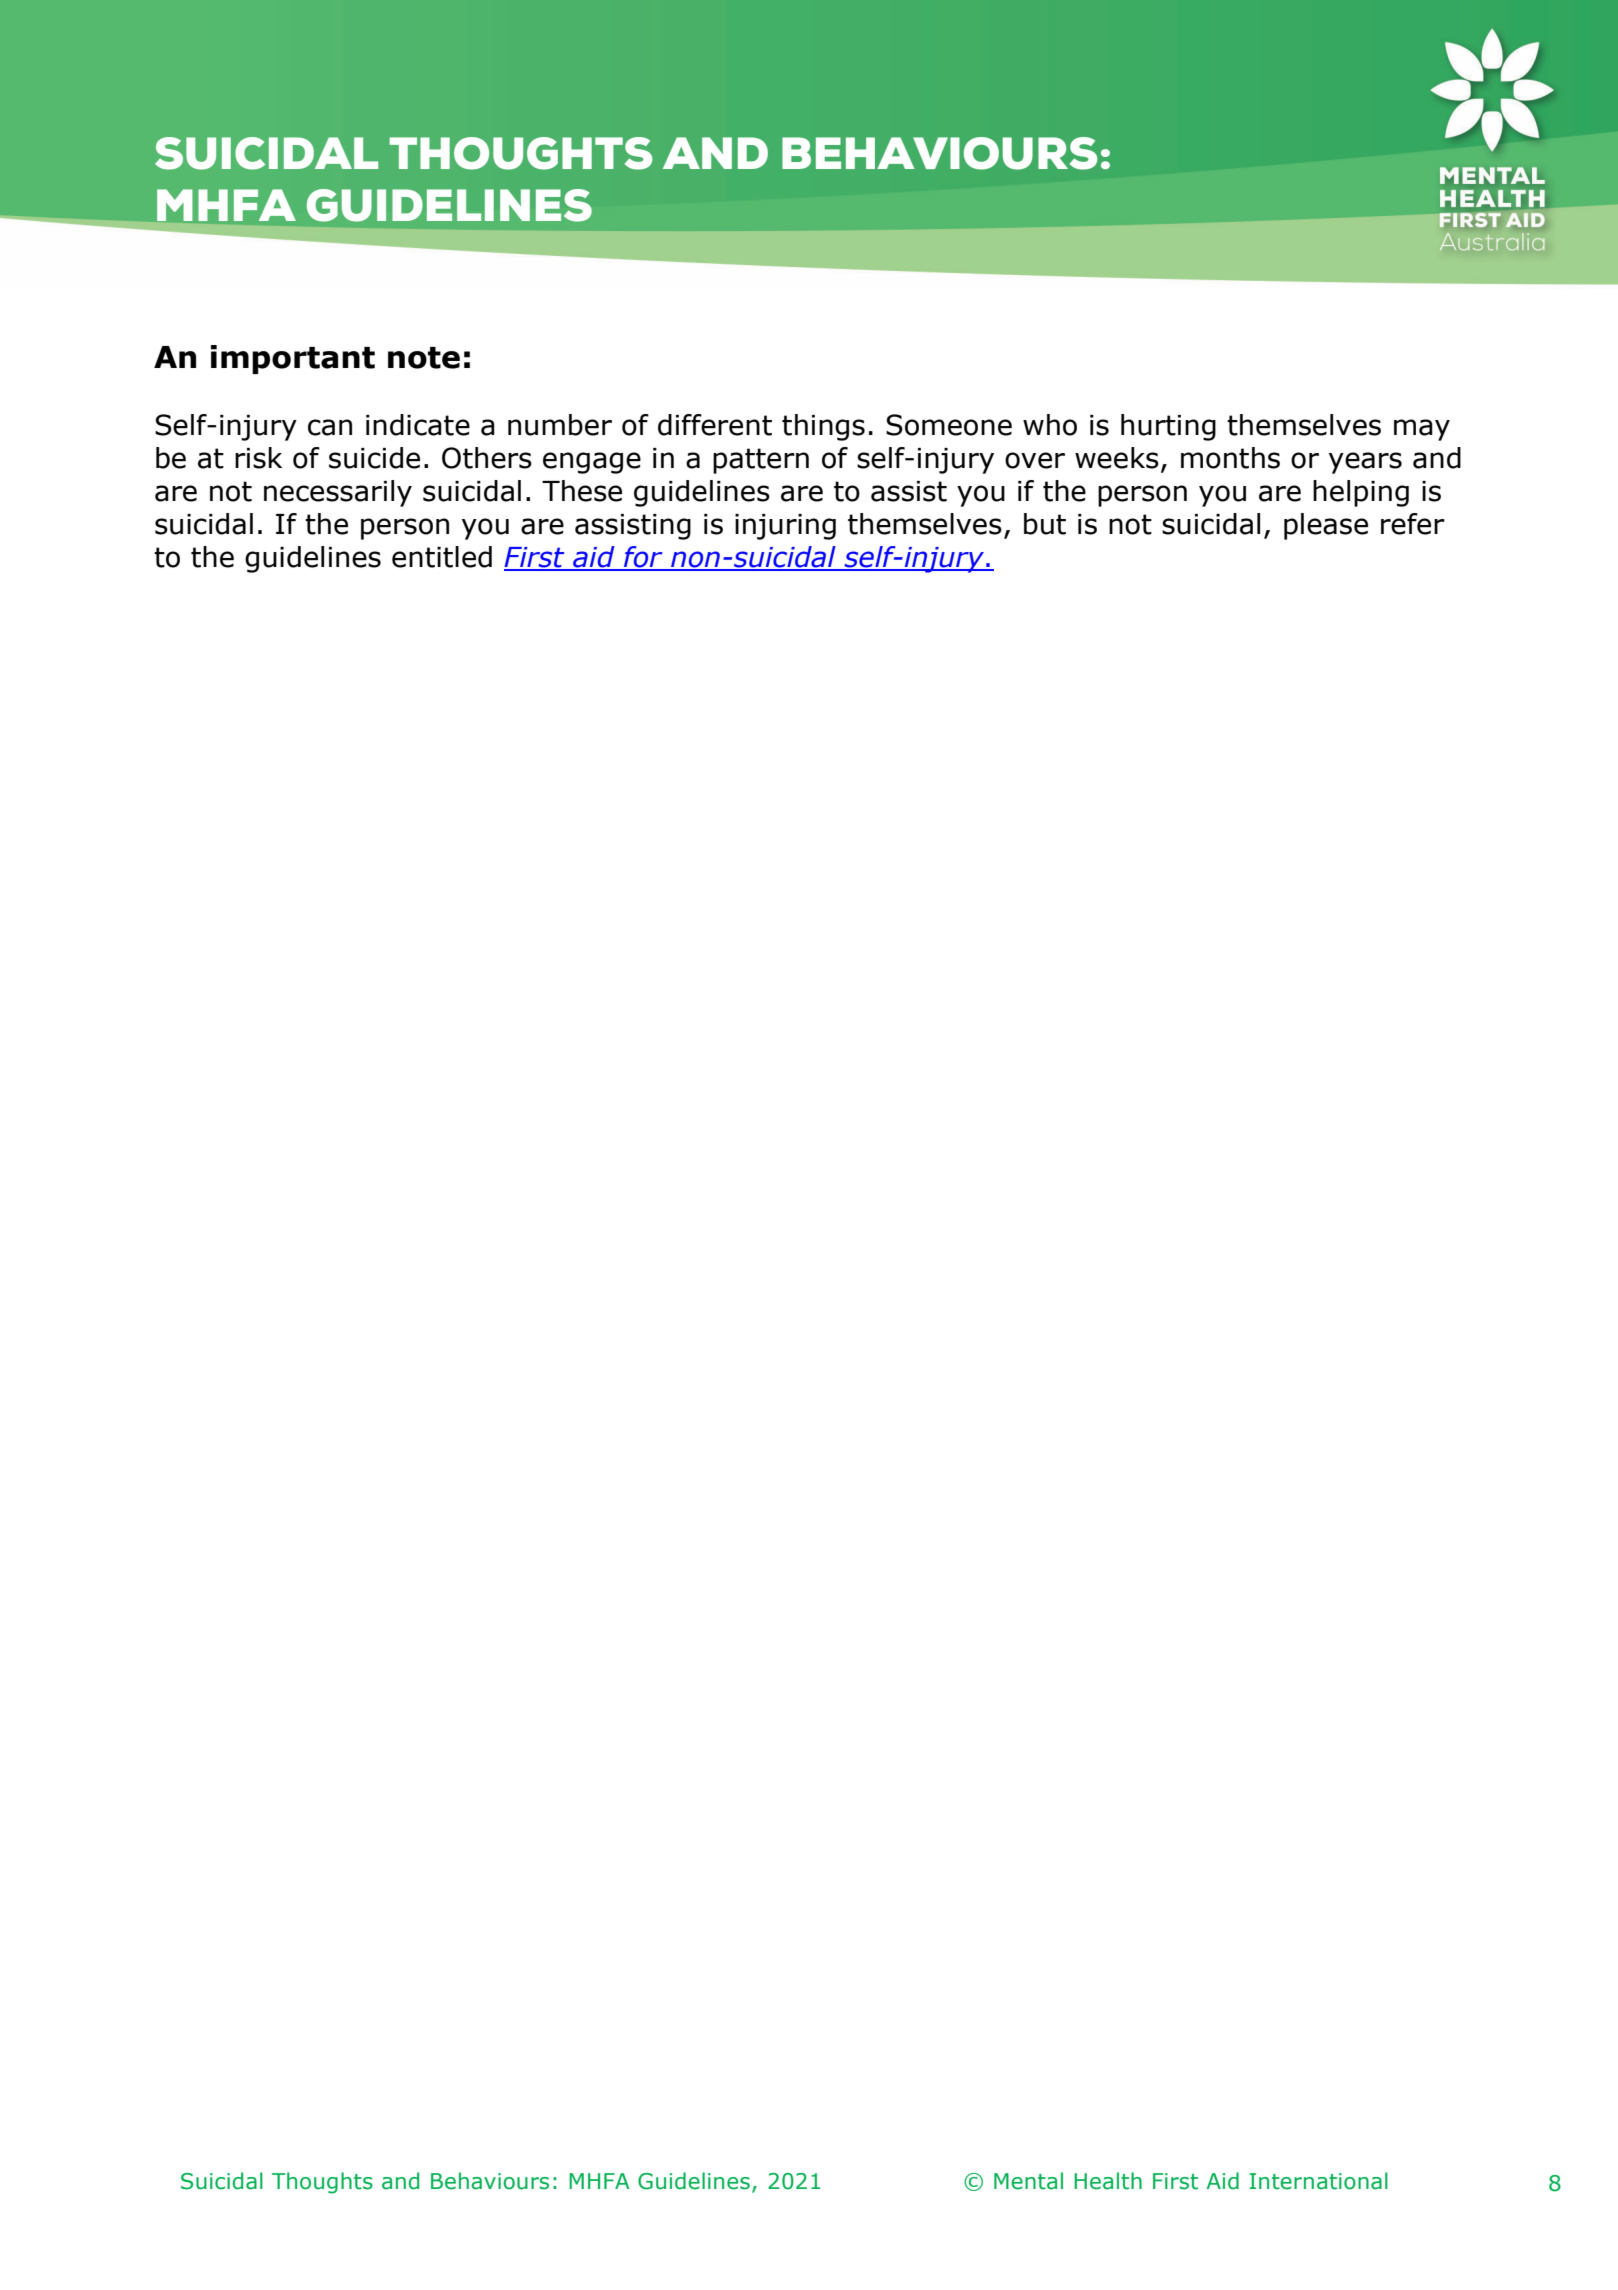 The width and height of the page is (1618, 2290). Describe the element at coordinates (418, 425) in the page. I see `indicate` at that location.
